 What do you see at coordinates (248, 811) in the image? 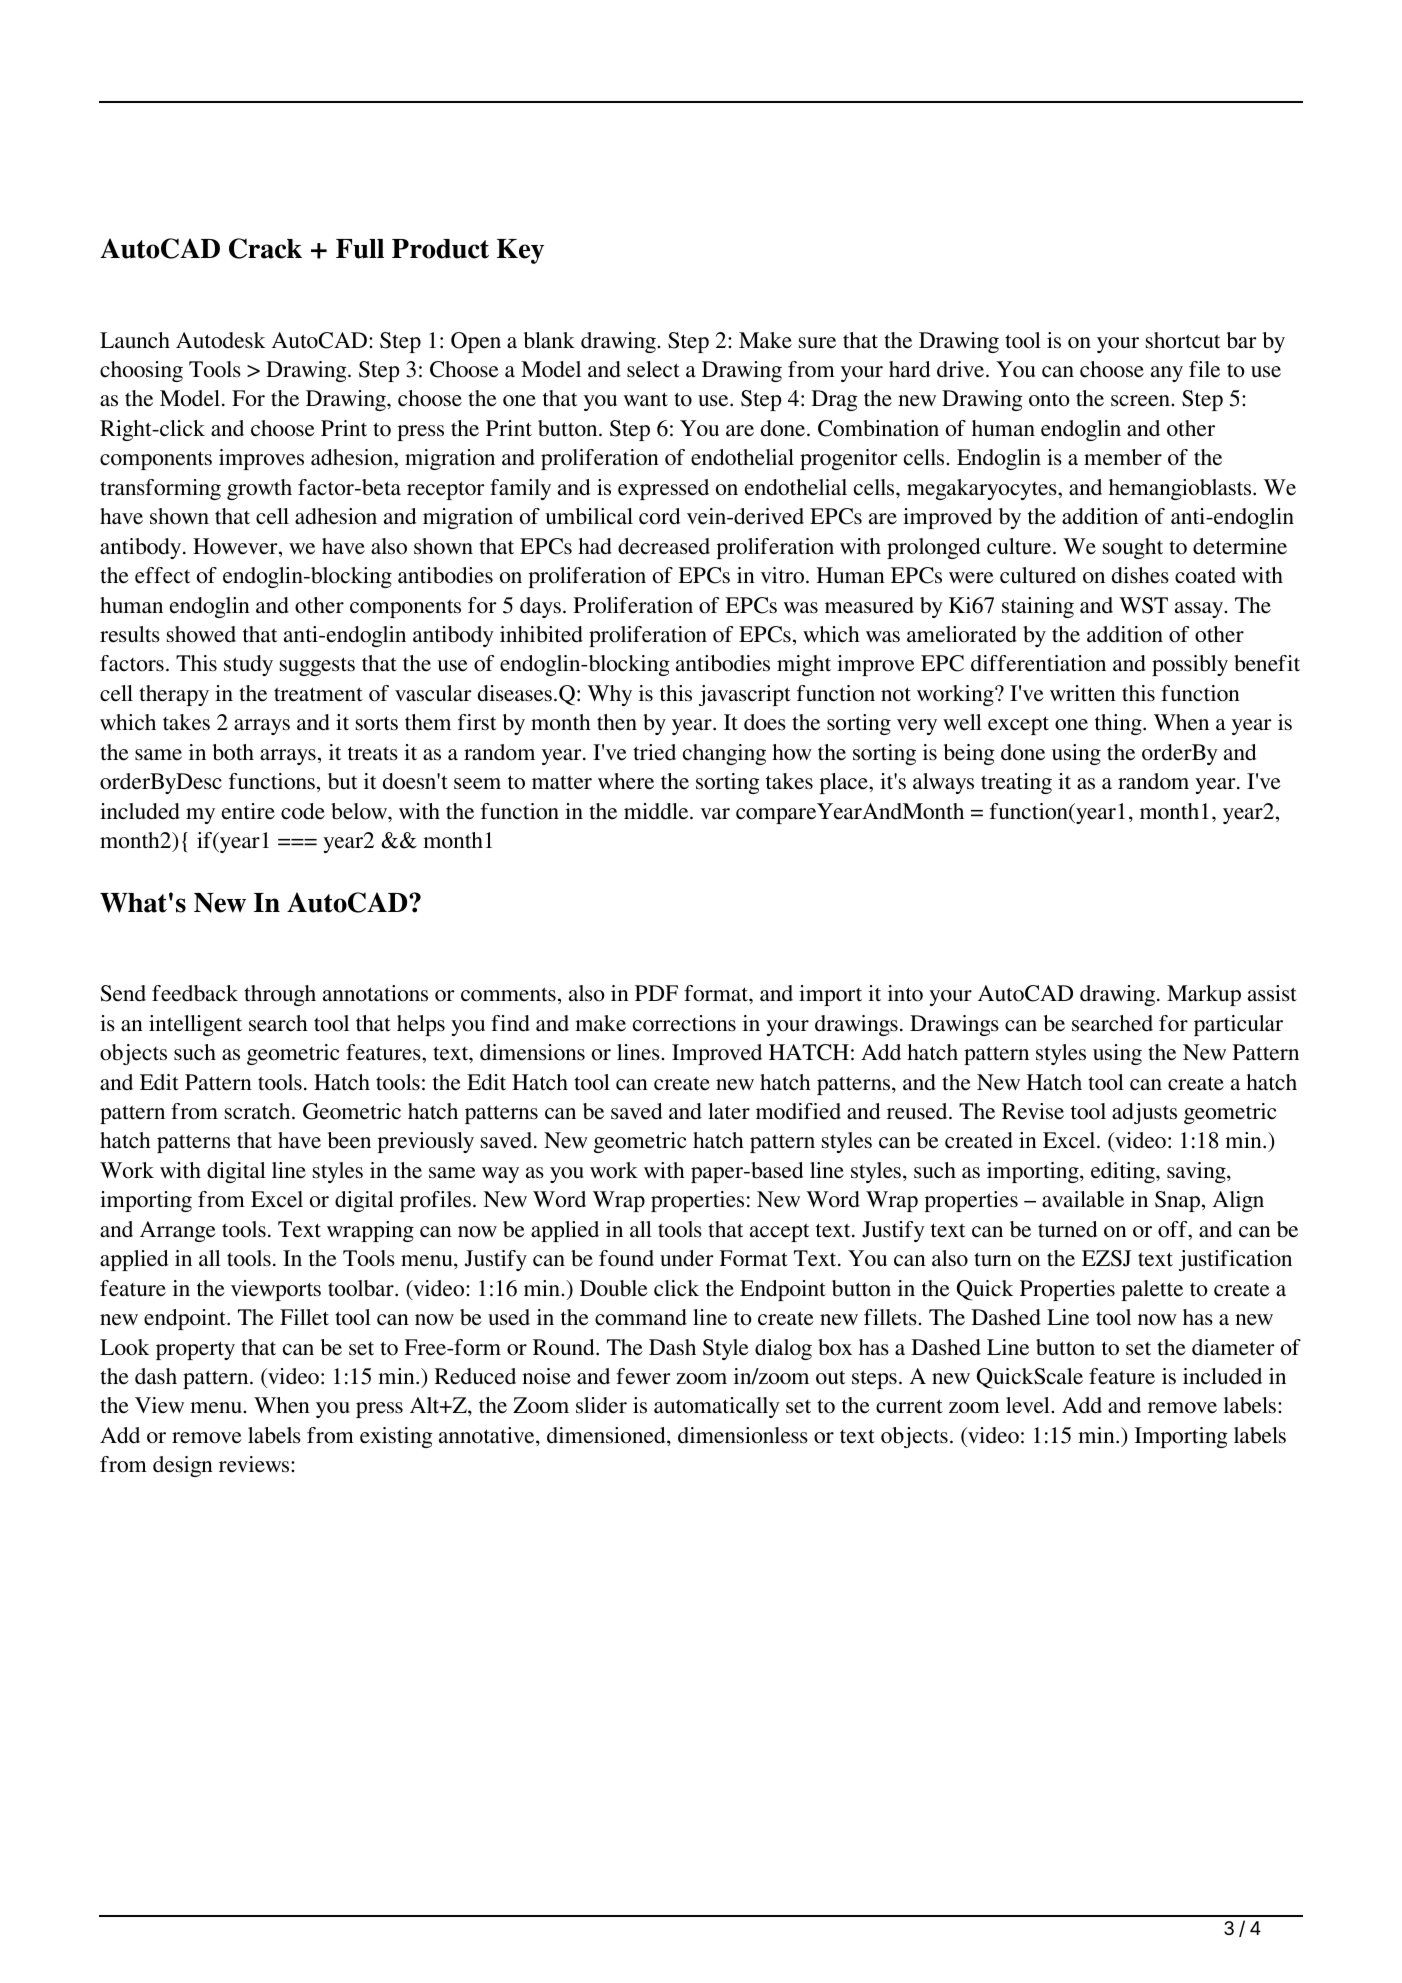
I see `entire` at bounding box center [248, 811].
